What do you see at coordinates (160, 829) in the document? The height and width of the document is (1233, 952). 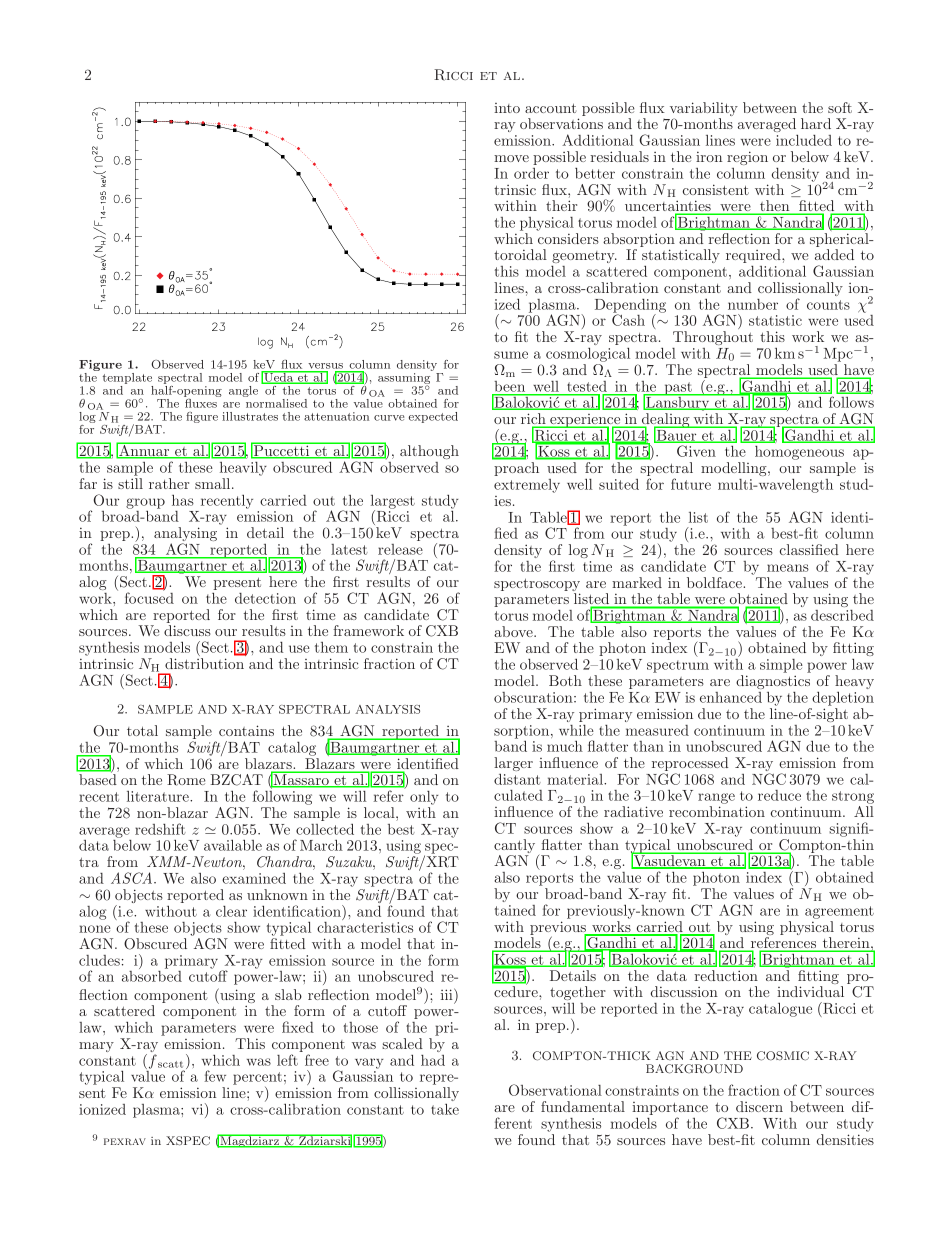 I see `redshift` at bounding box center [160, 829].
